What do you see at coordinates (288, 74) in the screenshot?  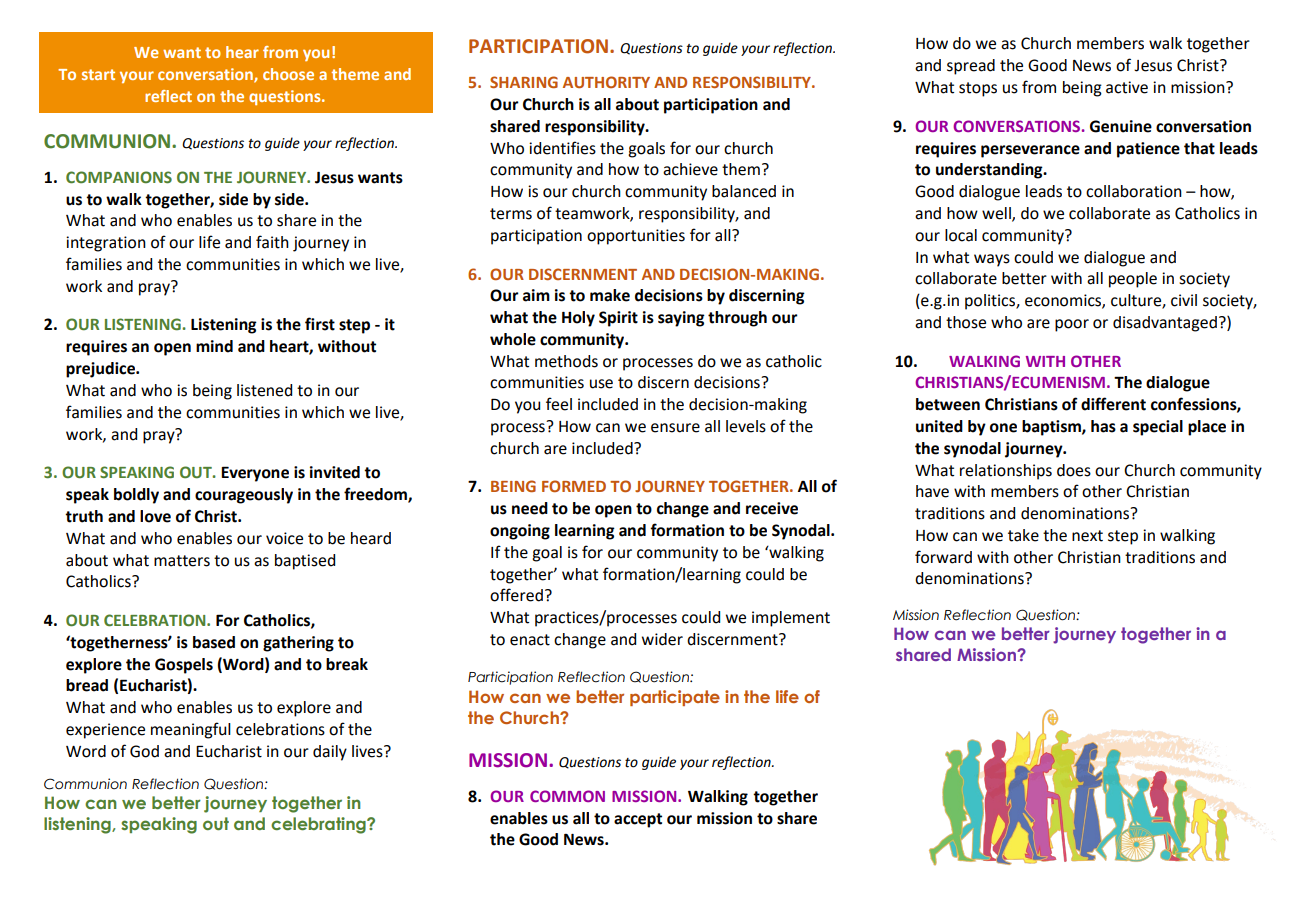 I see `choose` at bounding box center [288, 74].
